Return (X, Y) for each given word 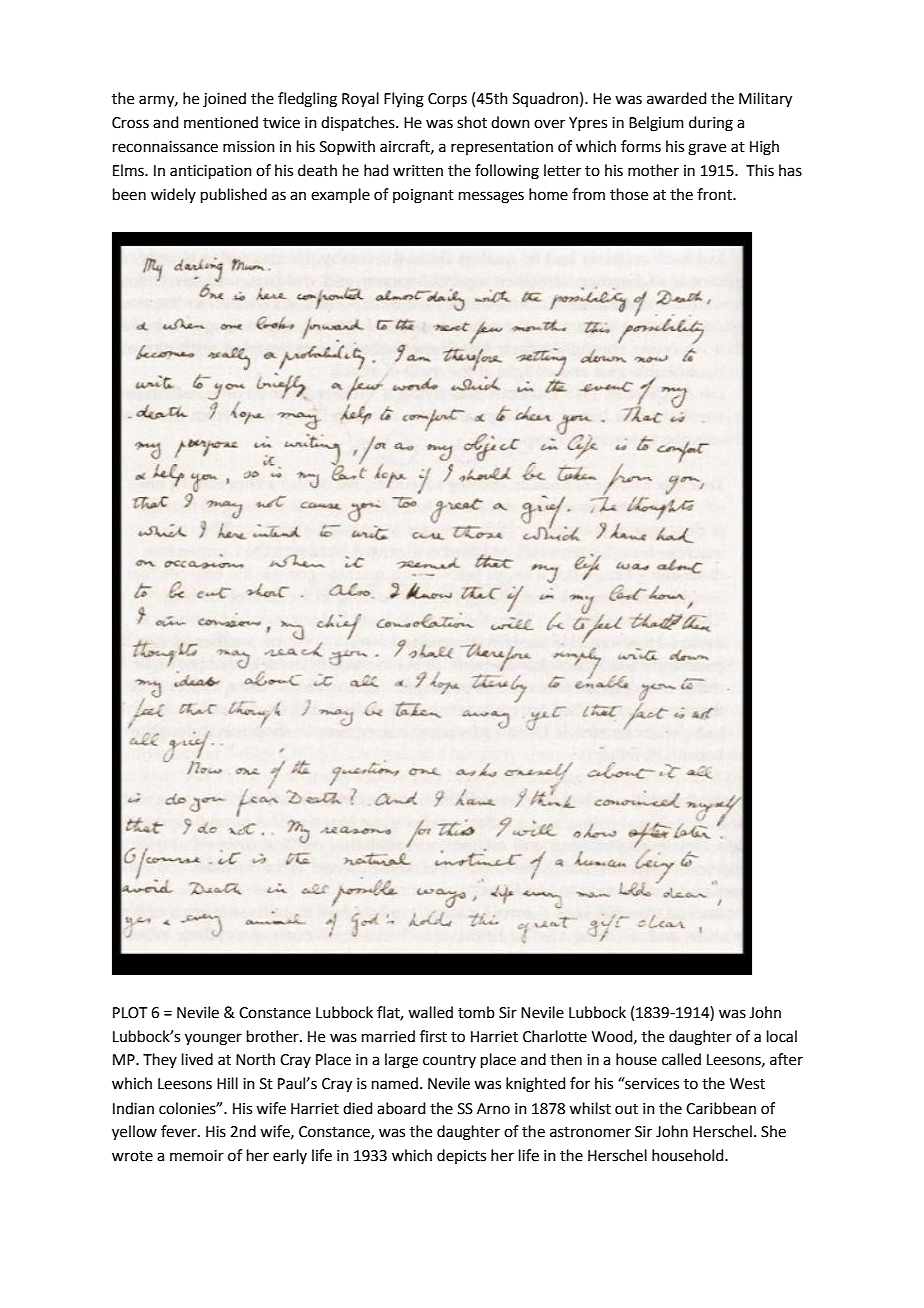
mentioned (221, 122)
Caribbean (721, 1108)
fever (180, 1131)
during (711, 124)
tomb (476, 1012)
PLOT (130, 1013)
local (782, 1036)
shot (472, 122)
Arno (493, 1109)
